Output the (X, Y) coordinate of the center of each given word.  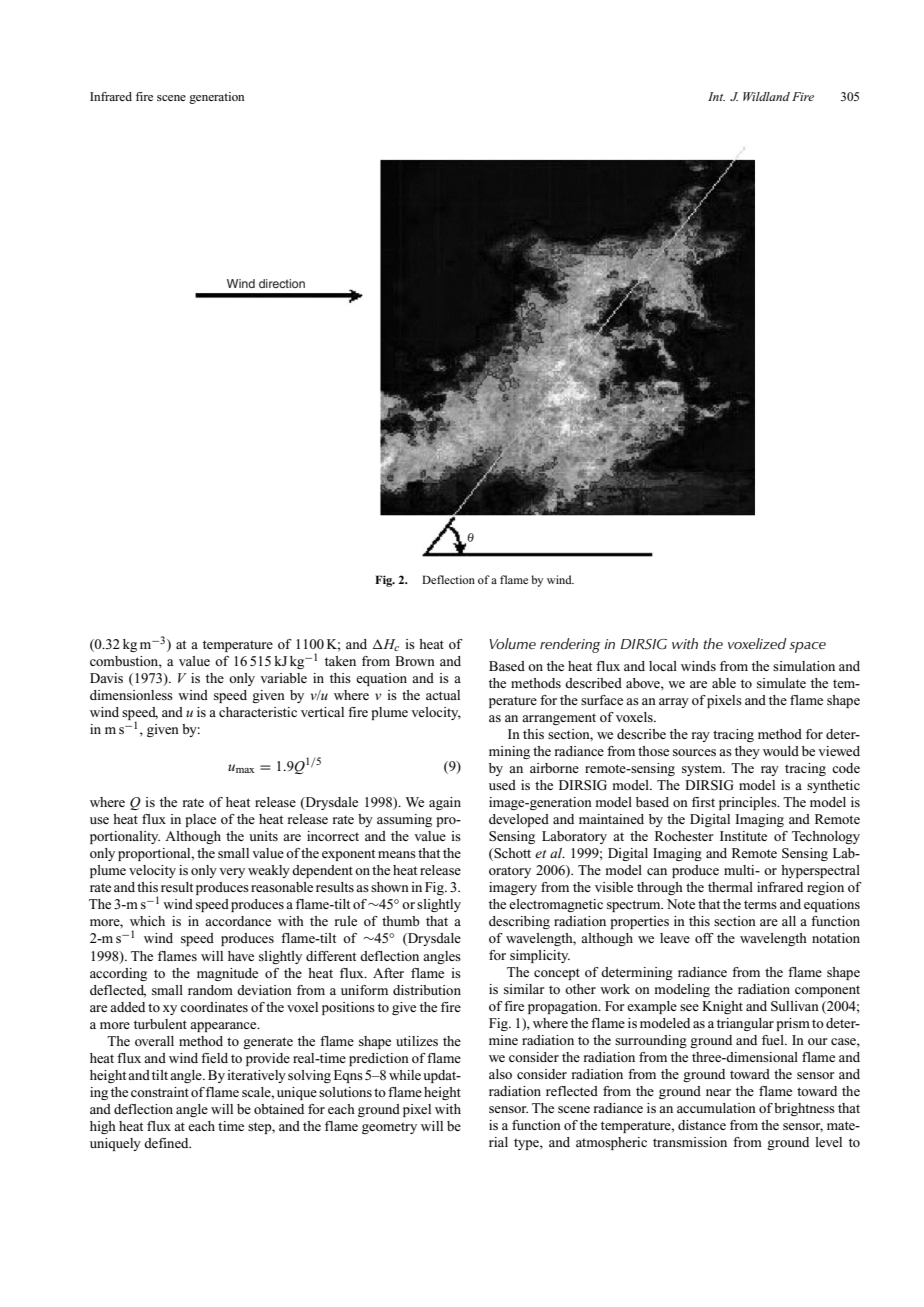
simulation (804, 666)
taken (340, 661)
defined (167, 1143)
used (502, 785)
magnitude (227, 974)
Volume (513, 643)
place (201, 820)
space (807, 647)
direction (282, 283)
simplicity (540, 956)
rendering (570, 645)
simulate (781, 683)
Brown (415, 661)
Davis (106, 678)
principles (749, 803)
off (704, 938)
